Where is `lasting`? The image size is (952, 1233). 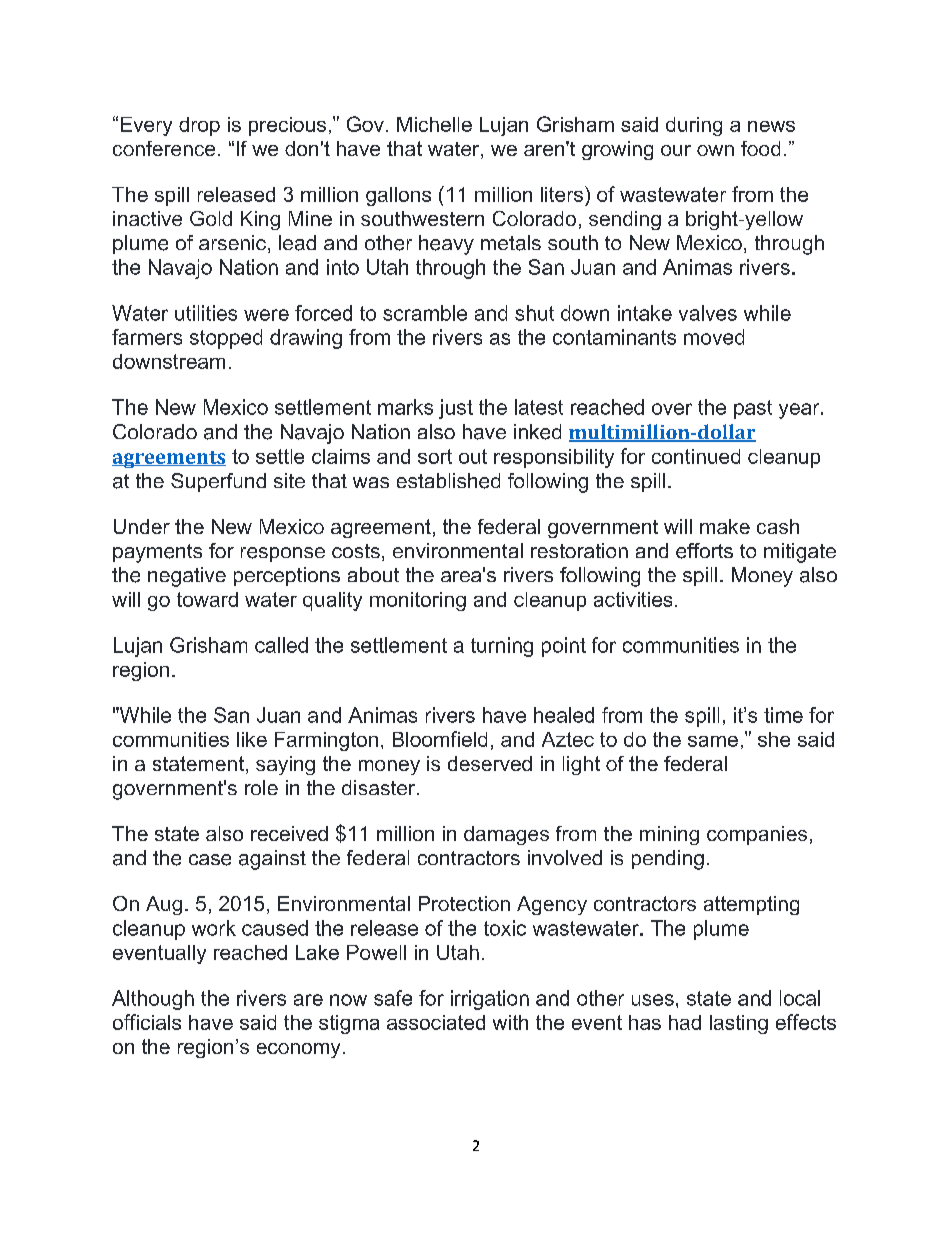 lasting is located at coordinates (739, 1024).
